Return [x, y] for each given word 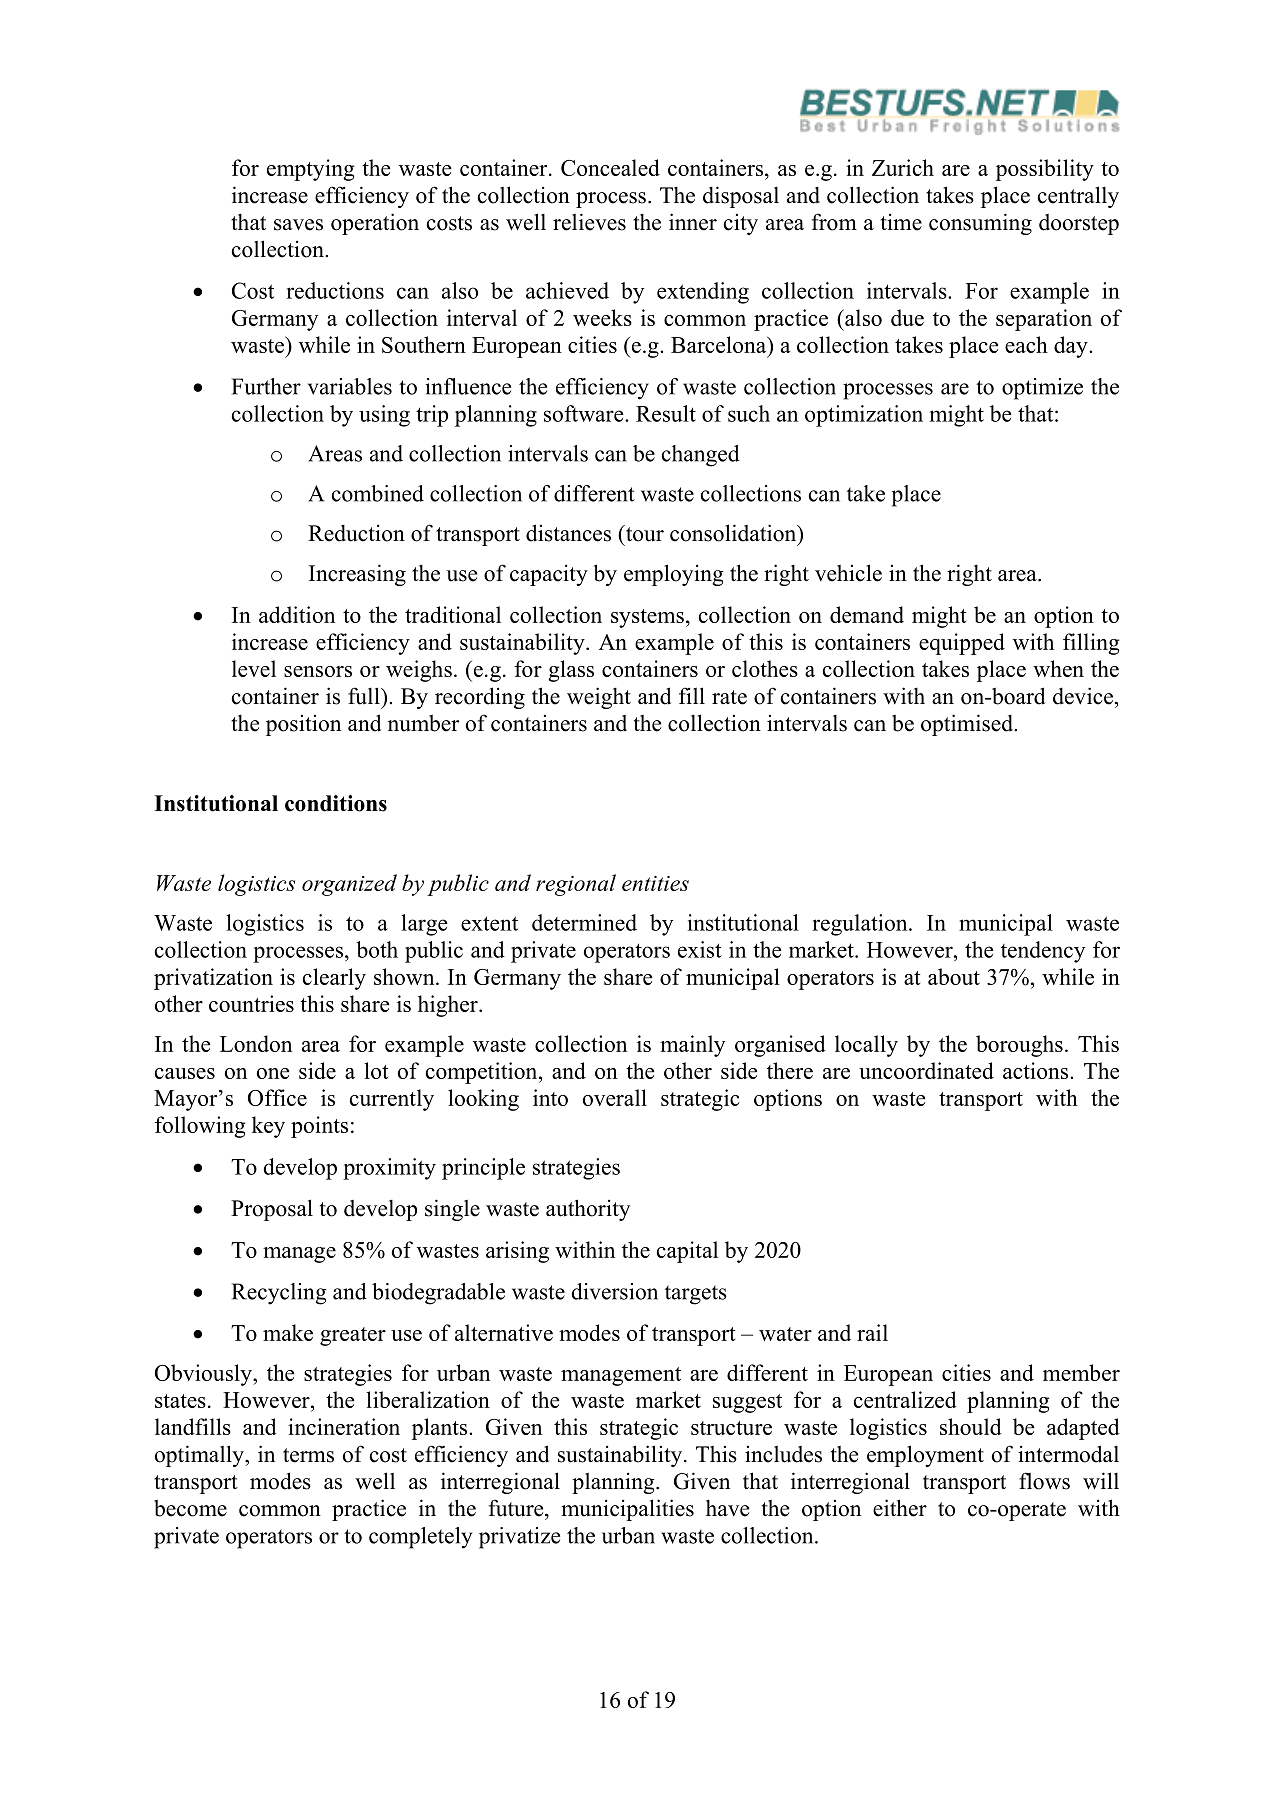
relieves [589, 222]
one [273, 1073]
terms [308, 1455]
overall [615, 1097]
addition [297, 614]
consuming [980, 224]
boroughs [1019, 1046]
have [727, 1508]
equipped [962, 644]
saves [298, 225]
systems [647, 618]
